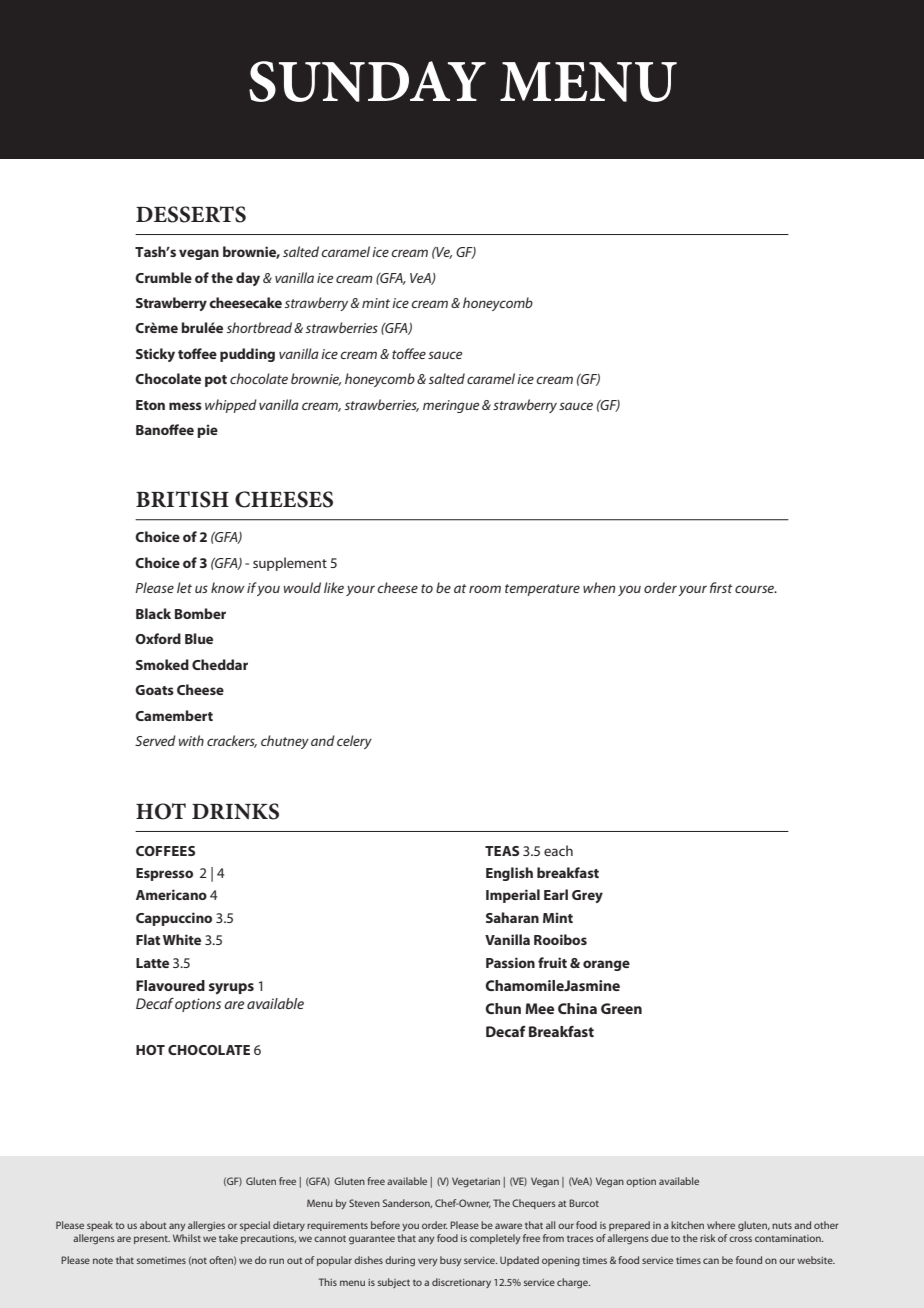  What do you see at coordinates (485, 589) in the screenshot?
I see `room` at bounding box center [485, 589].
